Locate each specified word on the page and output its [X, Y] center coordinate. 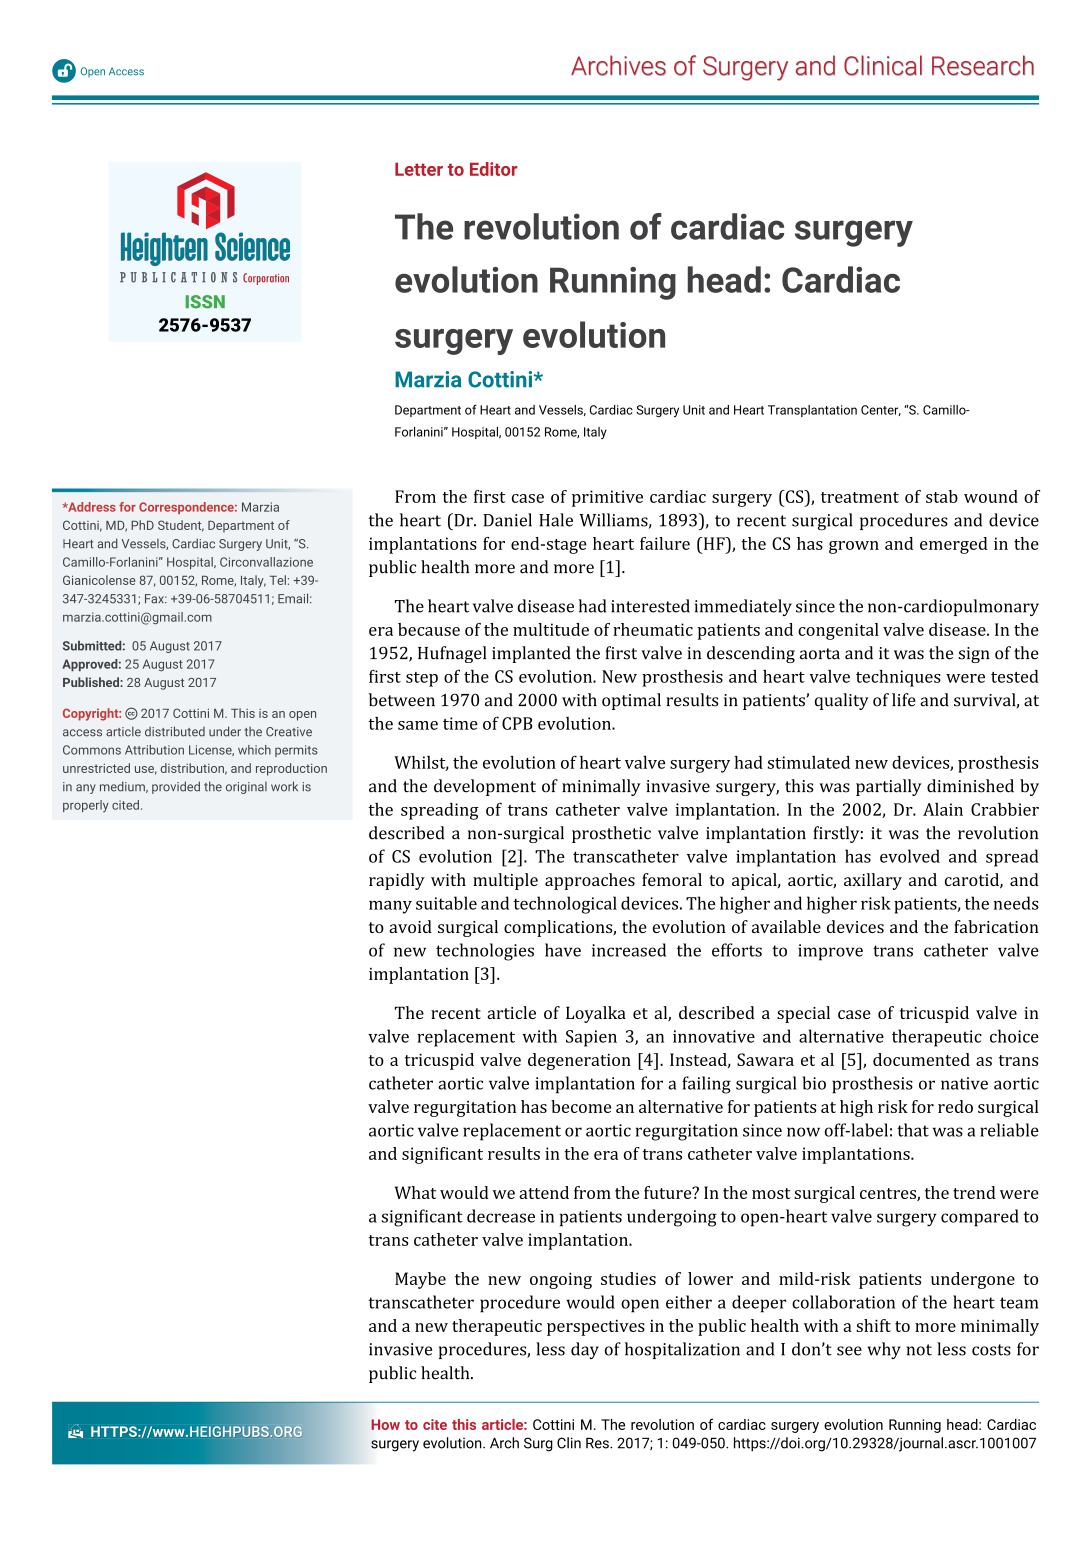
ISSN [205, 302]
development [485, 787]
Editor [494, 169]
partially [889, 787]
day [585, 1350]
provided [176, 787]
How [385, 1424]
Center [881, 410]
